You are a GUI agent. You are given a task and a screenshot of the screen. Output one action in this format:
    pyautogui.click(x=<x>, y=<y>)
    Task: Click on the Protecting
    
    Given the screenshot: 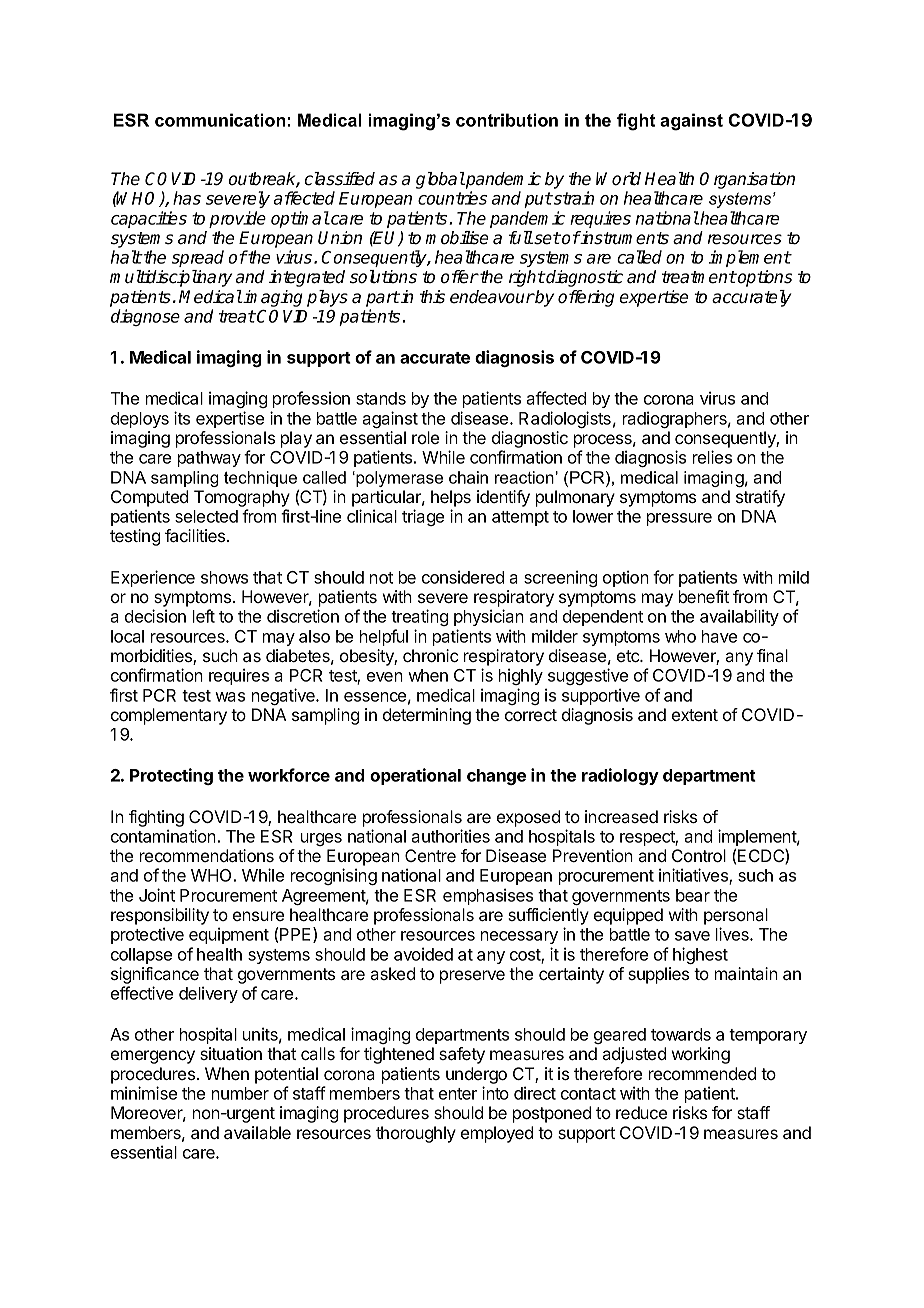 What is the action you would take?
    pyautogui.click(x=171, y=776)
